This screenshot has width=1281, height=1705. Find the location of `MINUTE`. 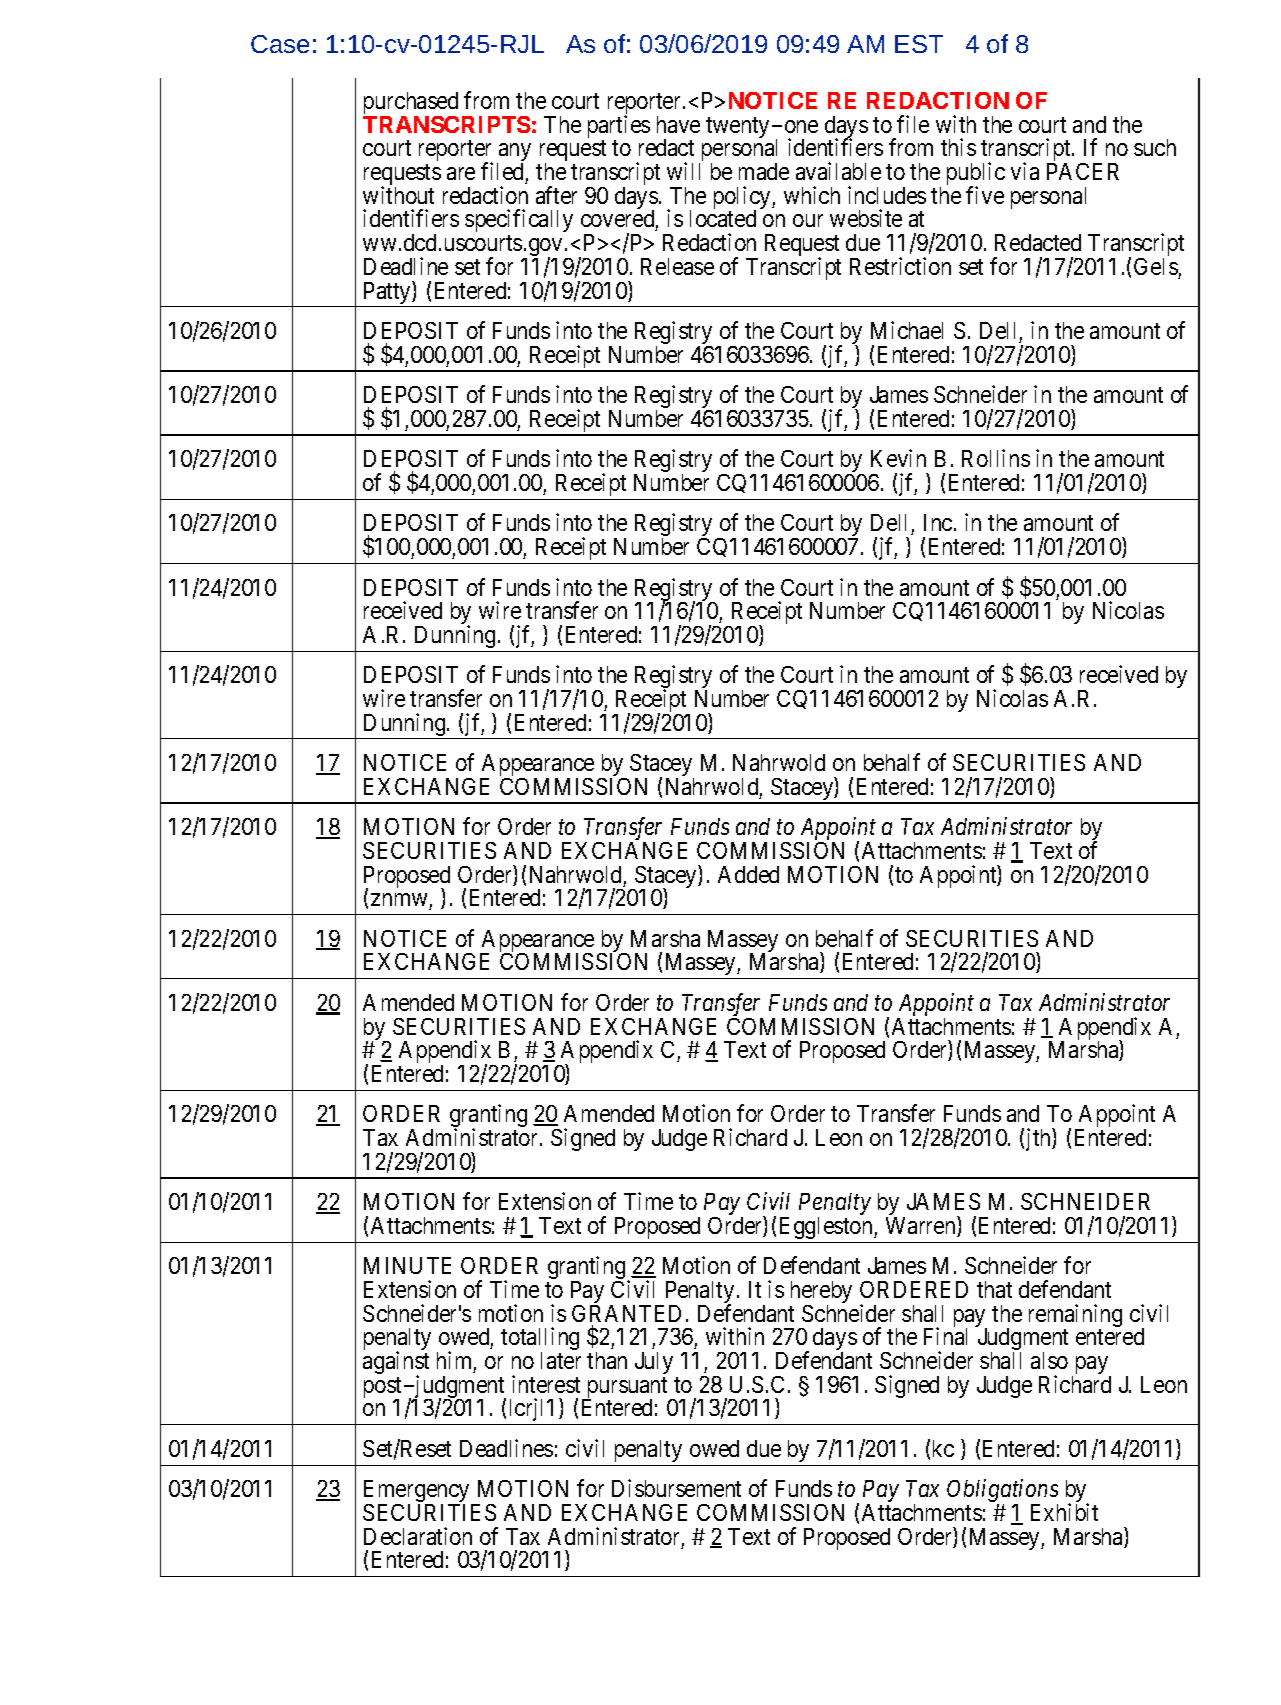

MINUTE is located at coordinates (407, 1265).
